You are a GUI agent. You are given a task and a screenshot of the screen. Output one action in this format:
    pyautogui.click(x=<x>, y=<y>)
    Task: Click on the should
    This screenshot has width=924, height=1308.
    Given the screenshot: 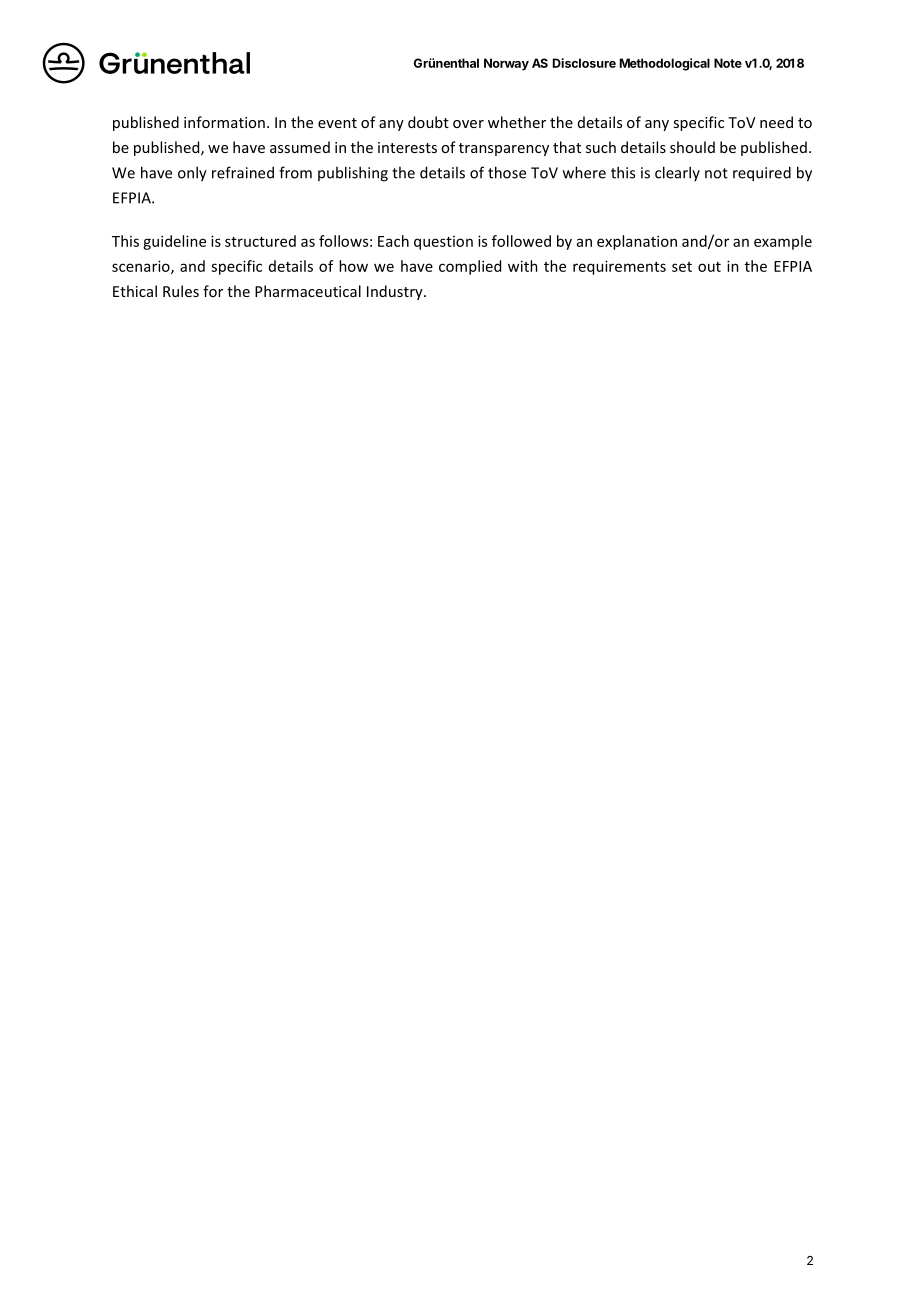 What is the action you would take?
    pyautogui.click(x=692, y=147)
